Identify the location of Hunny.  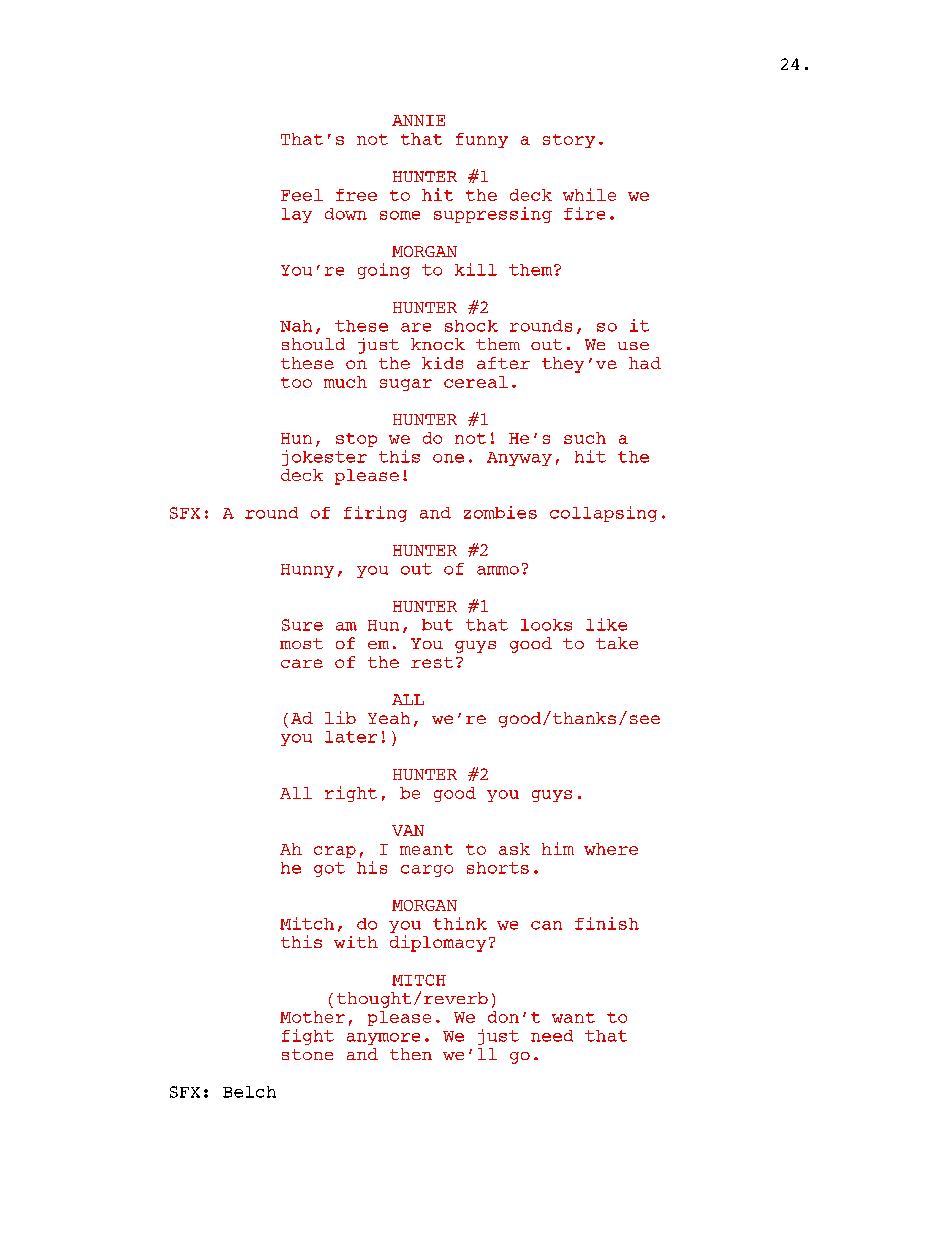
(307, 571).
